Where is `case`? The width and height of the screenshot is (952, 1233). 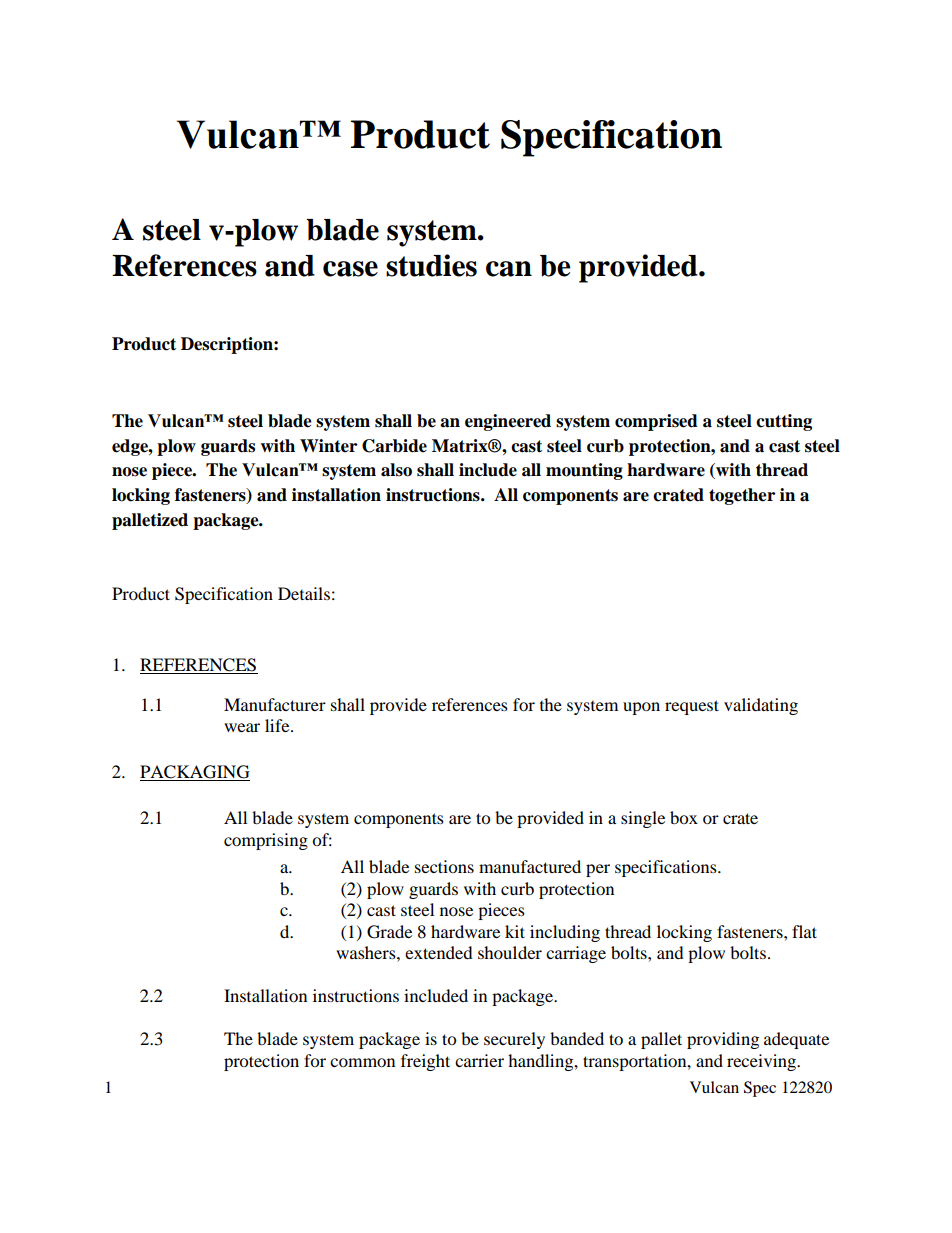 case is located at coordinates (350, 269).
